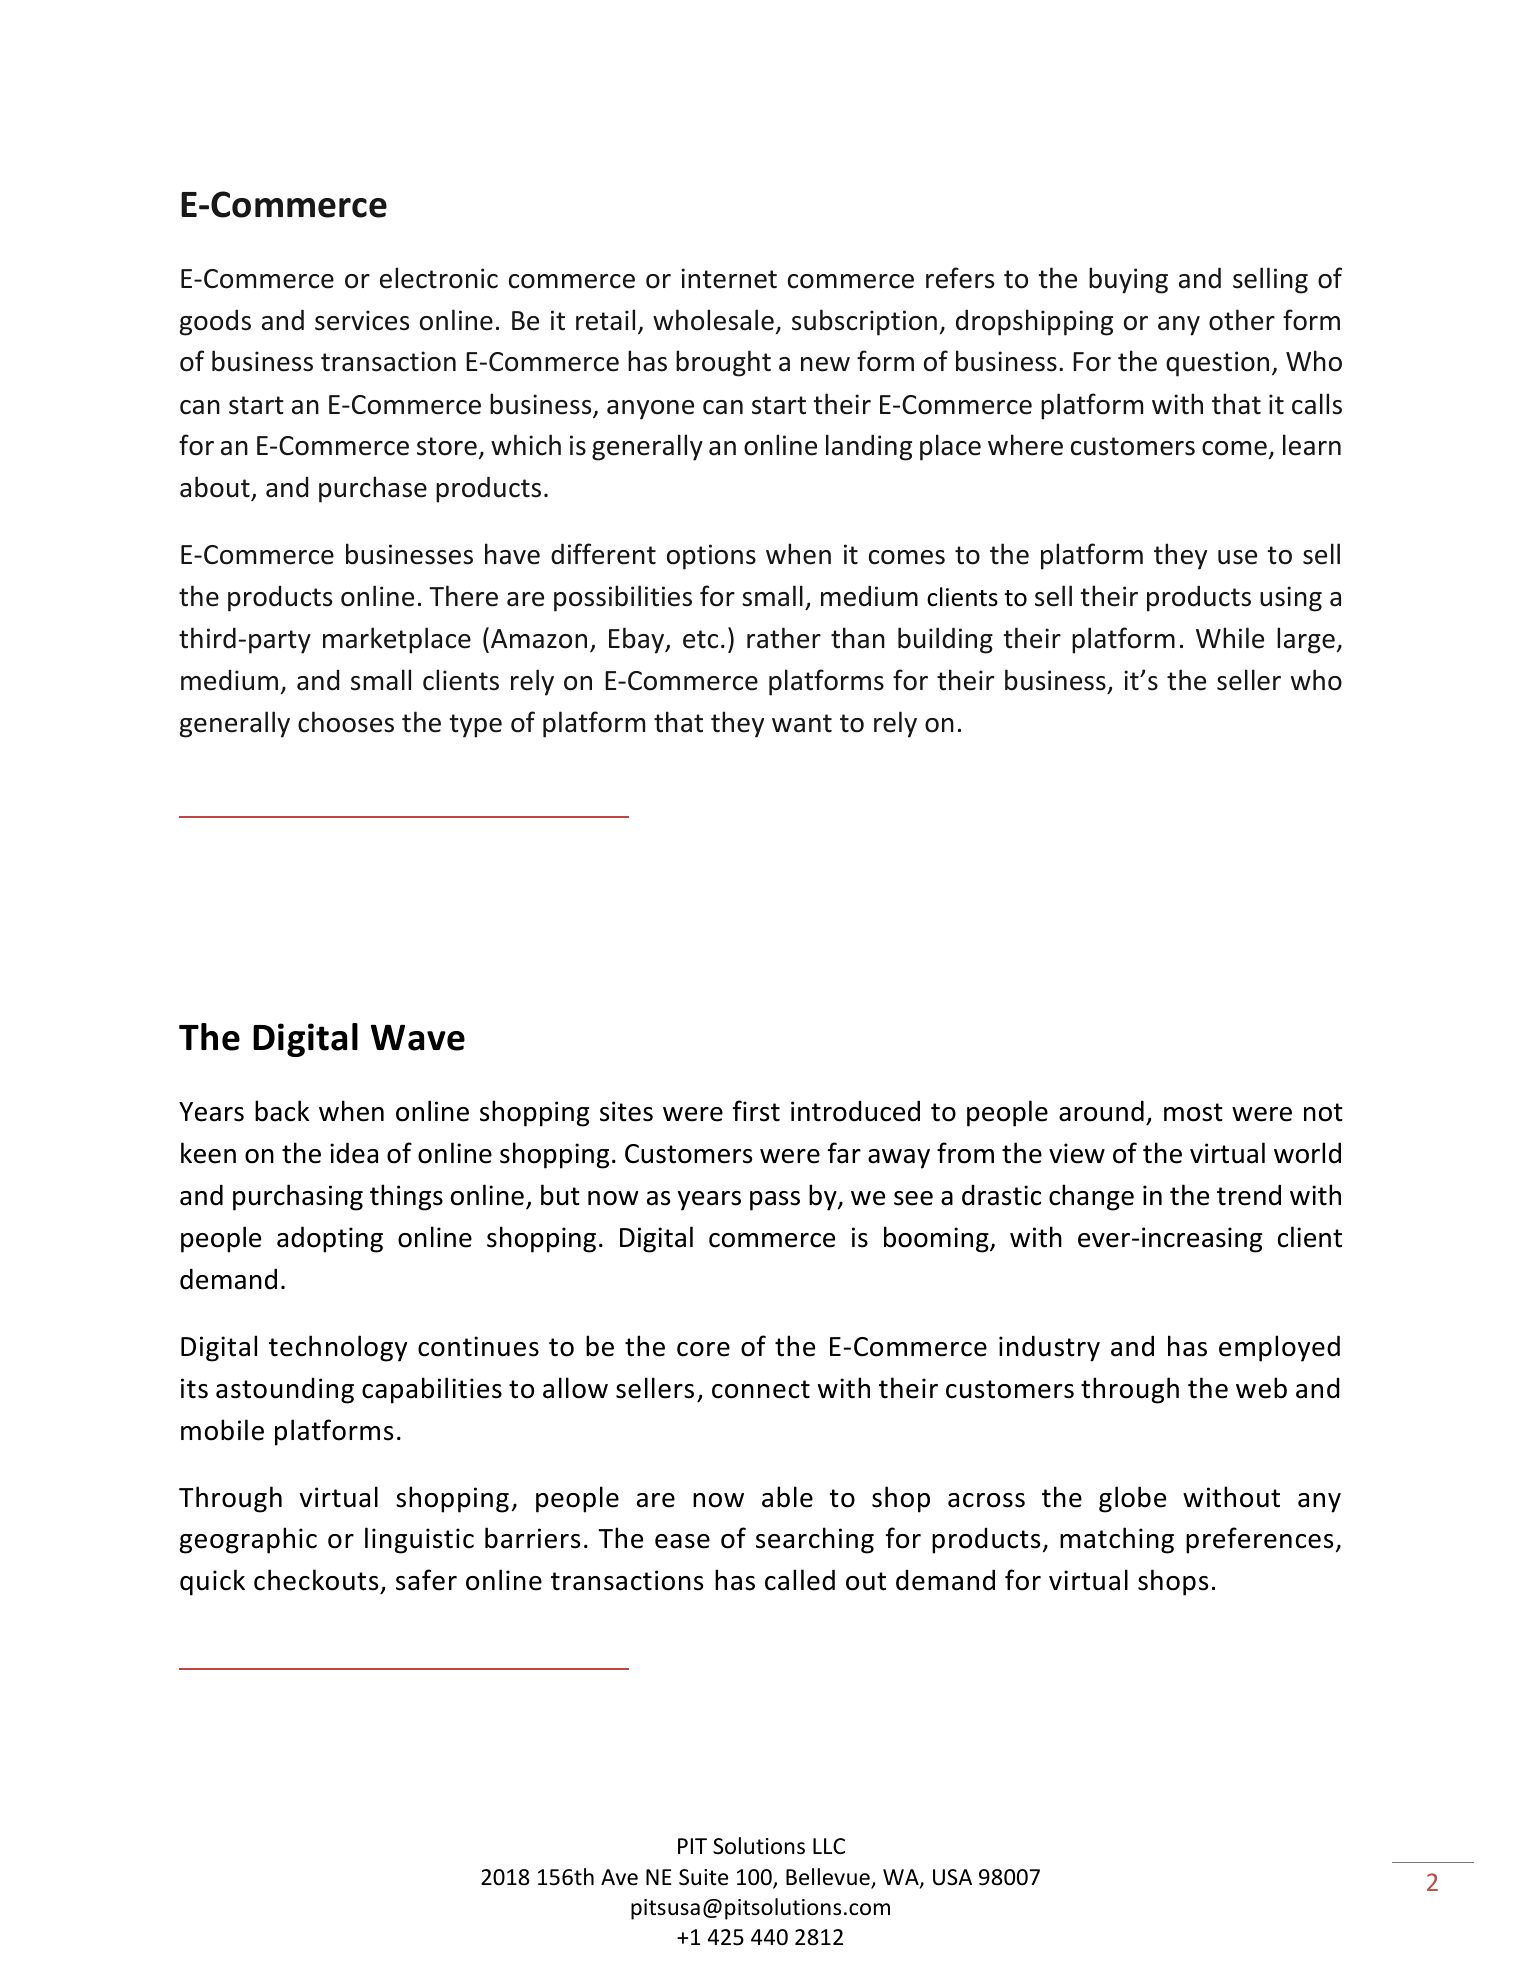 Image resolution: width=1522 pixels, height=1970 pixels. What do you see at coordinates (756, 1111) in the image?
I see `first` at bounding box center [756, 1111].
